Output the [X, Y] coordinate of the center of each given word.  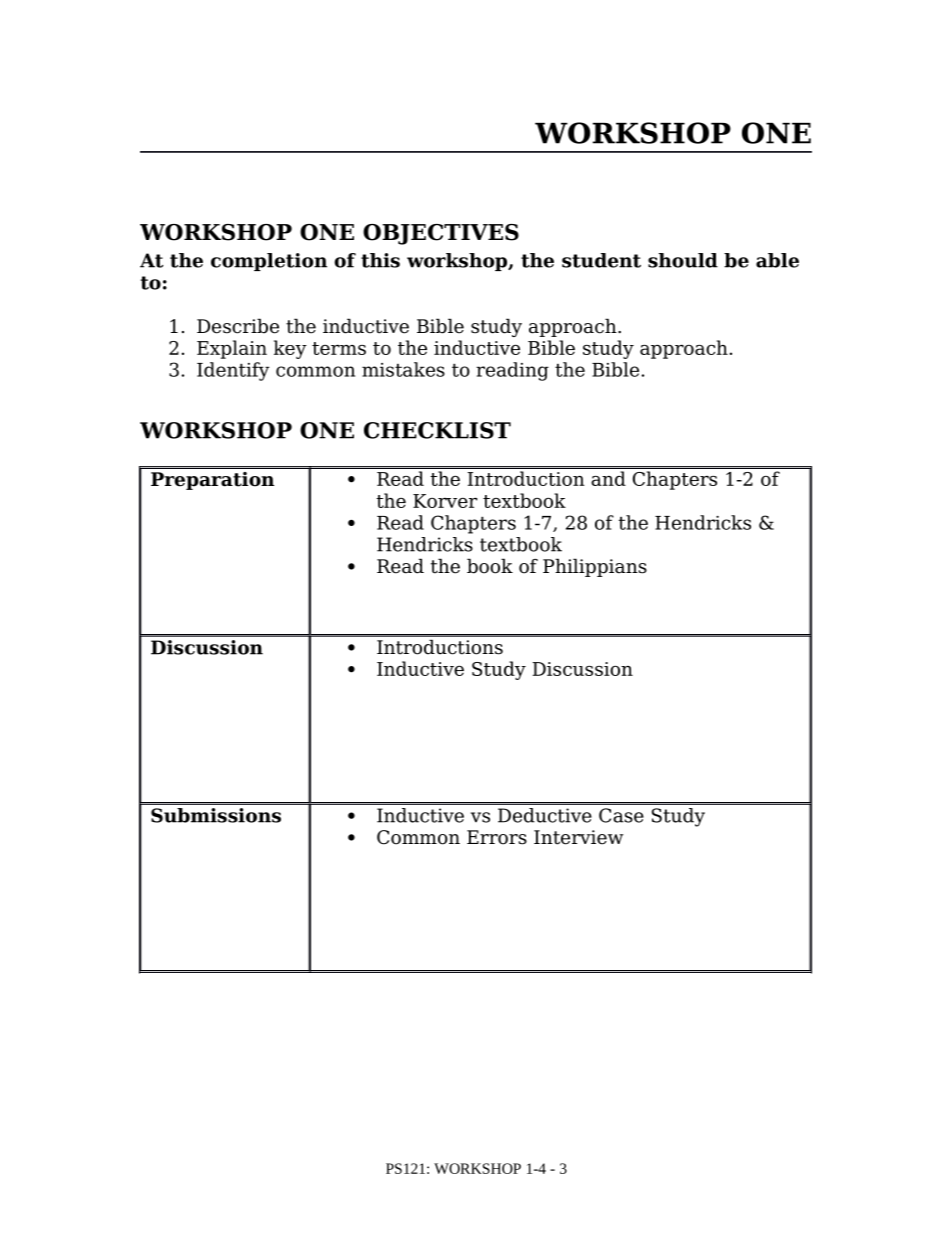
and [608, 478]
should [683, 260]
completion [269, 262]
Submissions [216, 815]
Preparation [212, 481]
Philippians [595, 567]
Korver [445, 501]
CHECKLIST [437, 430]
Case [621, 815]
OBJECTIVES [441, 234]
